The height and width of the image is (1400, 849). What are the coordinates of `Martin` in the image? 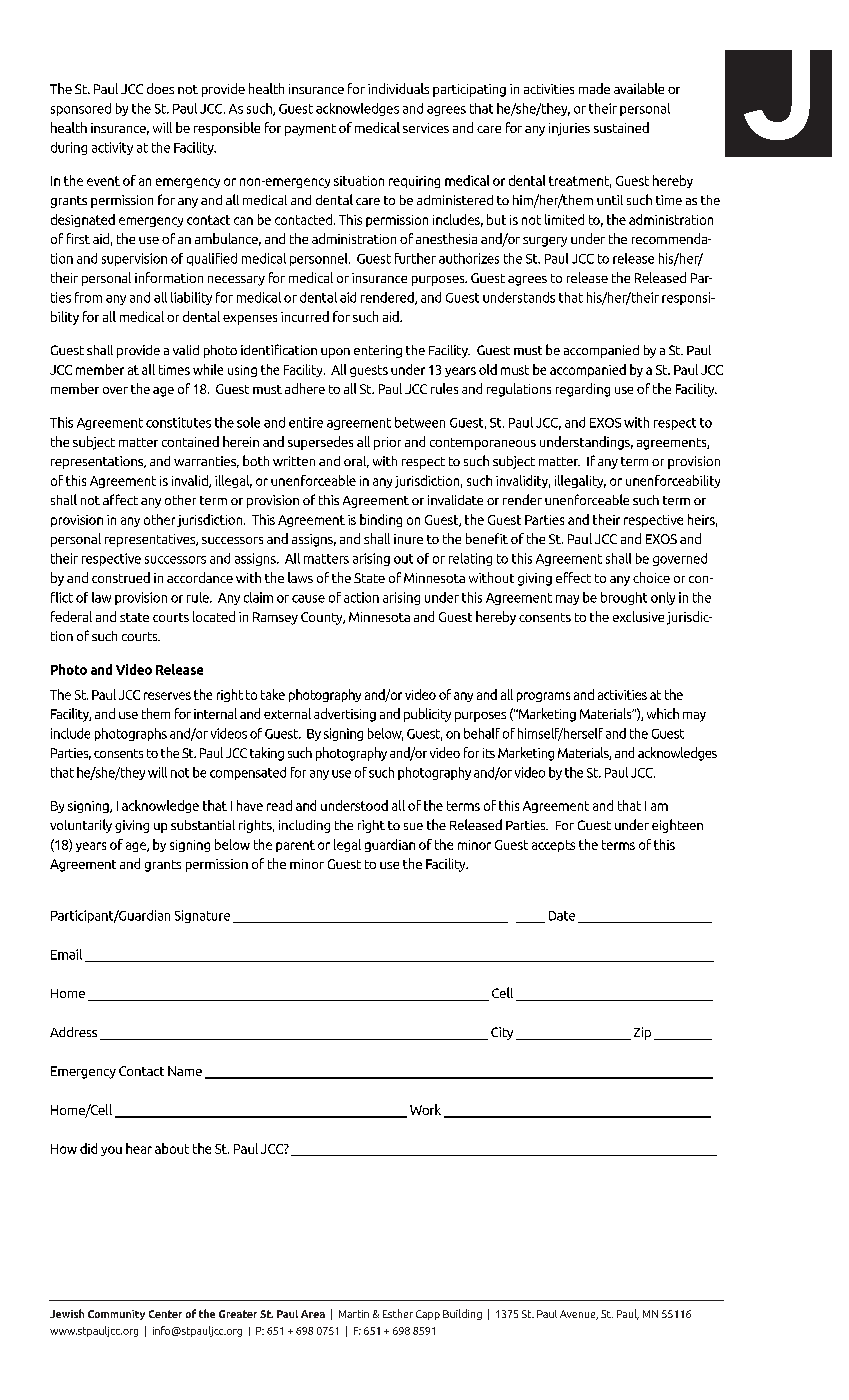 It's located at (354, 1314).
